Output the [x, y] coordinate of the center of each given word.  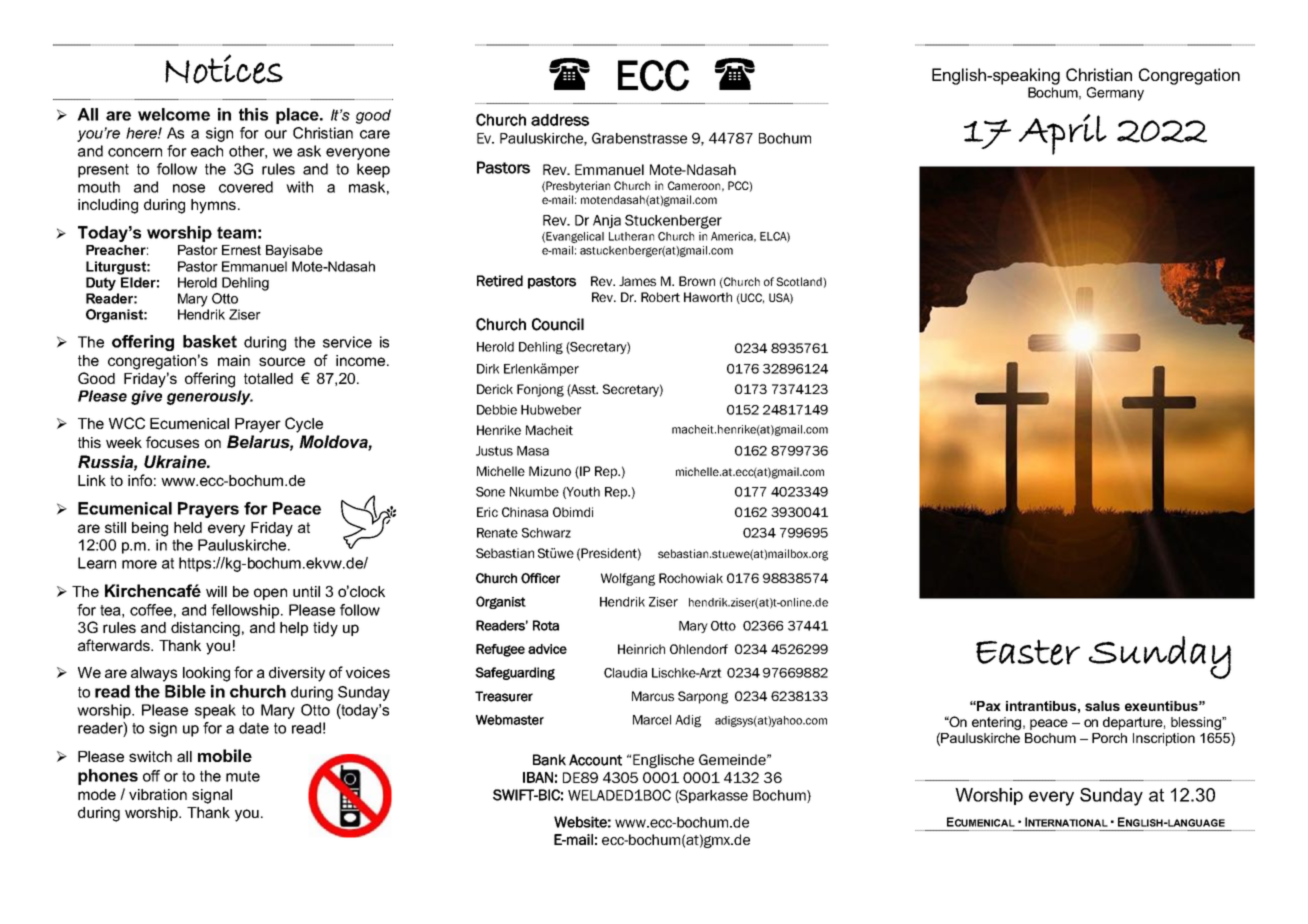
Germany [1115, 94]
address [560, 120]
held [188, 527]
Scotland [800, 281]
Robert [660, 297]
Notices [224, 69]
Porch [1109, 738]
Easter [1028, 652]
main [234, 360]
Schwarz [546, 533]
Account [595, 760]
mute [243, 776]
